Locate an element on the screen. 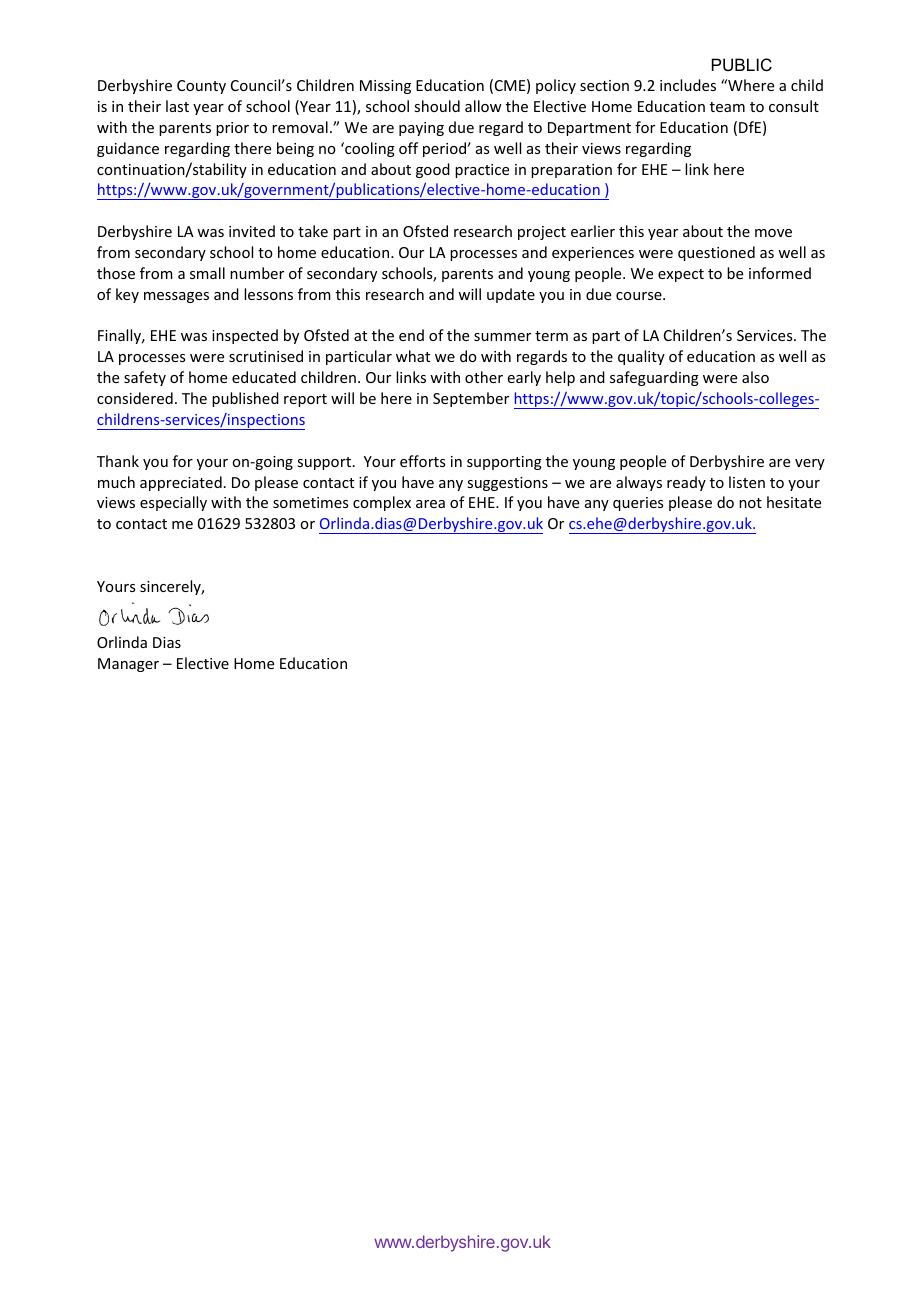 The width and height of the screenshot is (924, 1308). allow is located at coordinates (483, 106).
